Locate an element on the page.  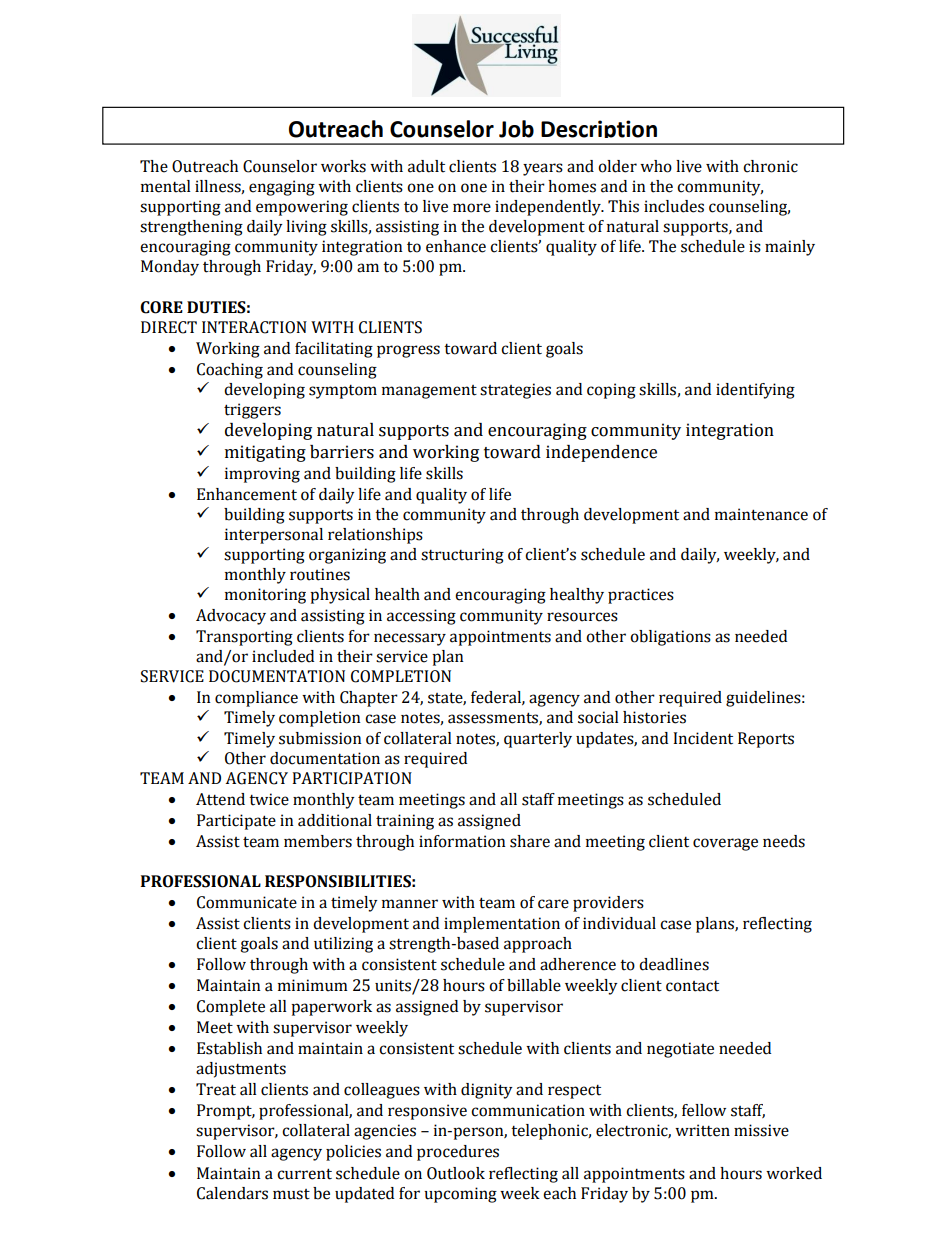
necessary is located at coordinates (410, 639).
